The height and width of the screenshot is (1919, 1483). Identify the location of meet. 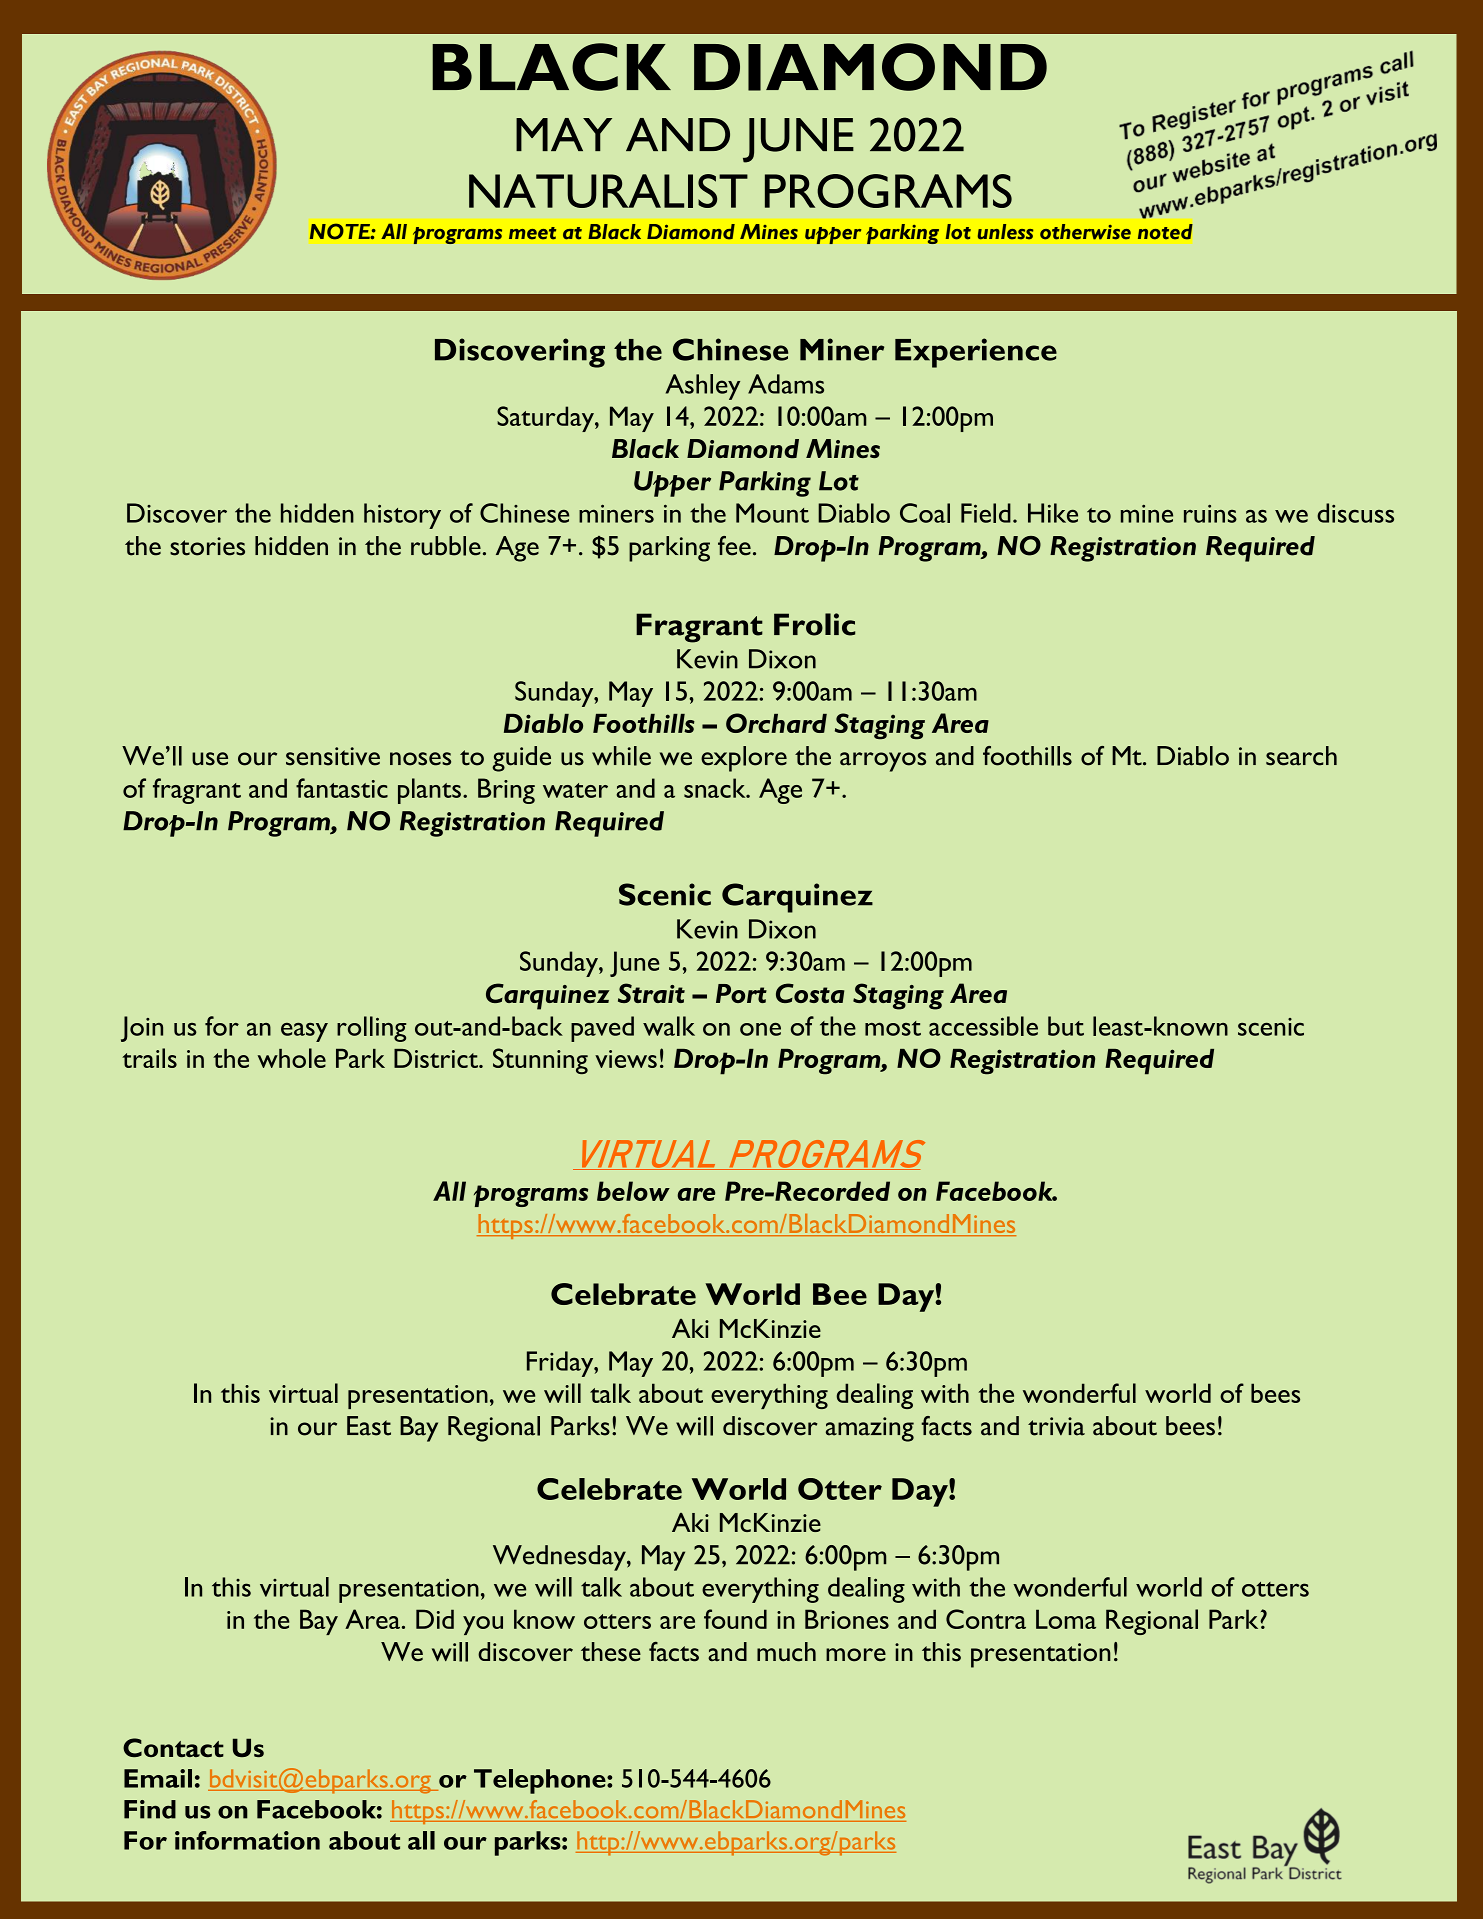
(532, 233).
